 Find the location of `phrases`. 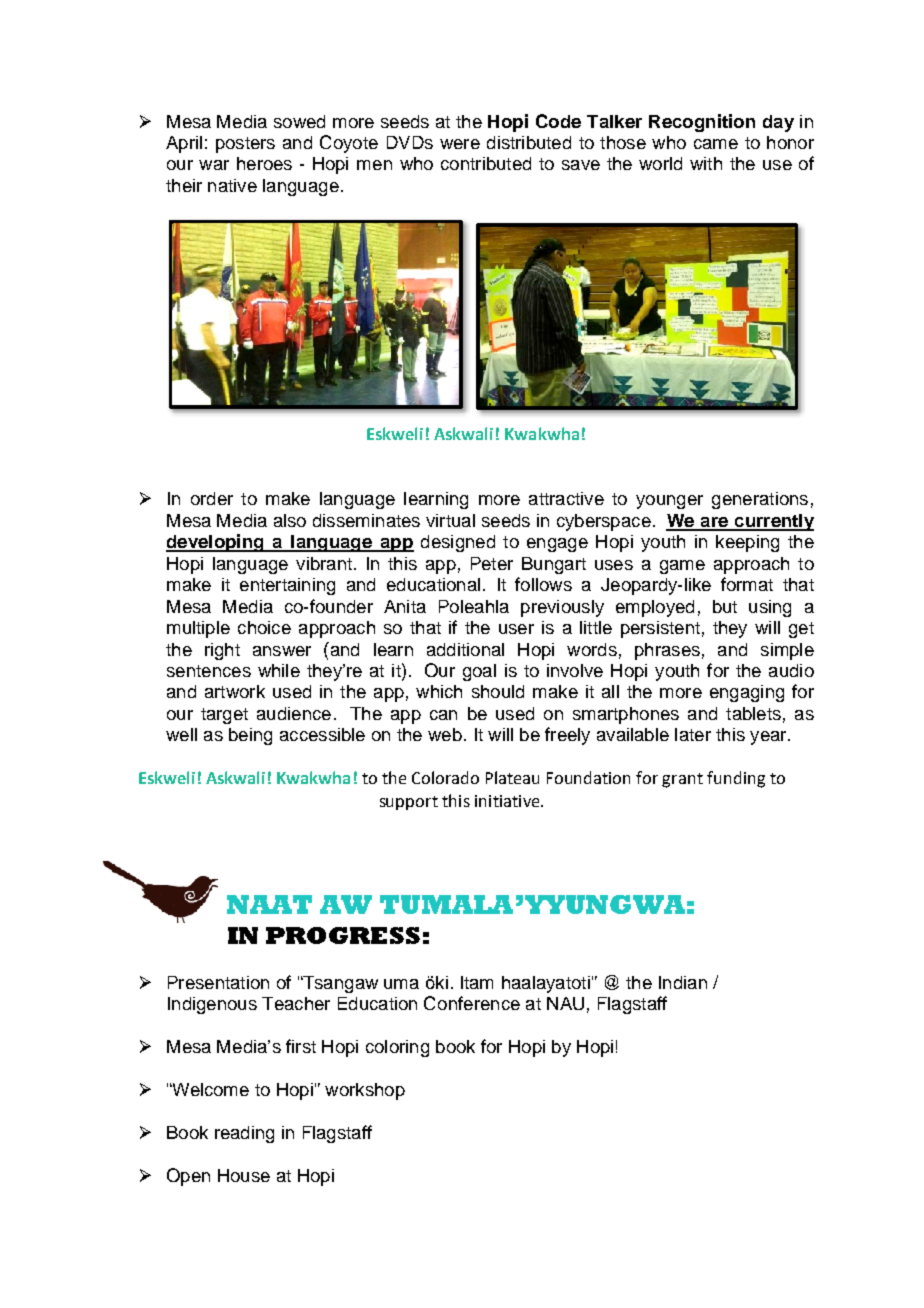

phrases is located at coordinates (667, 651).
